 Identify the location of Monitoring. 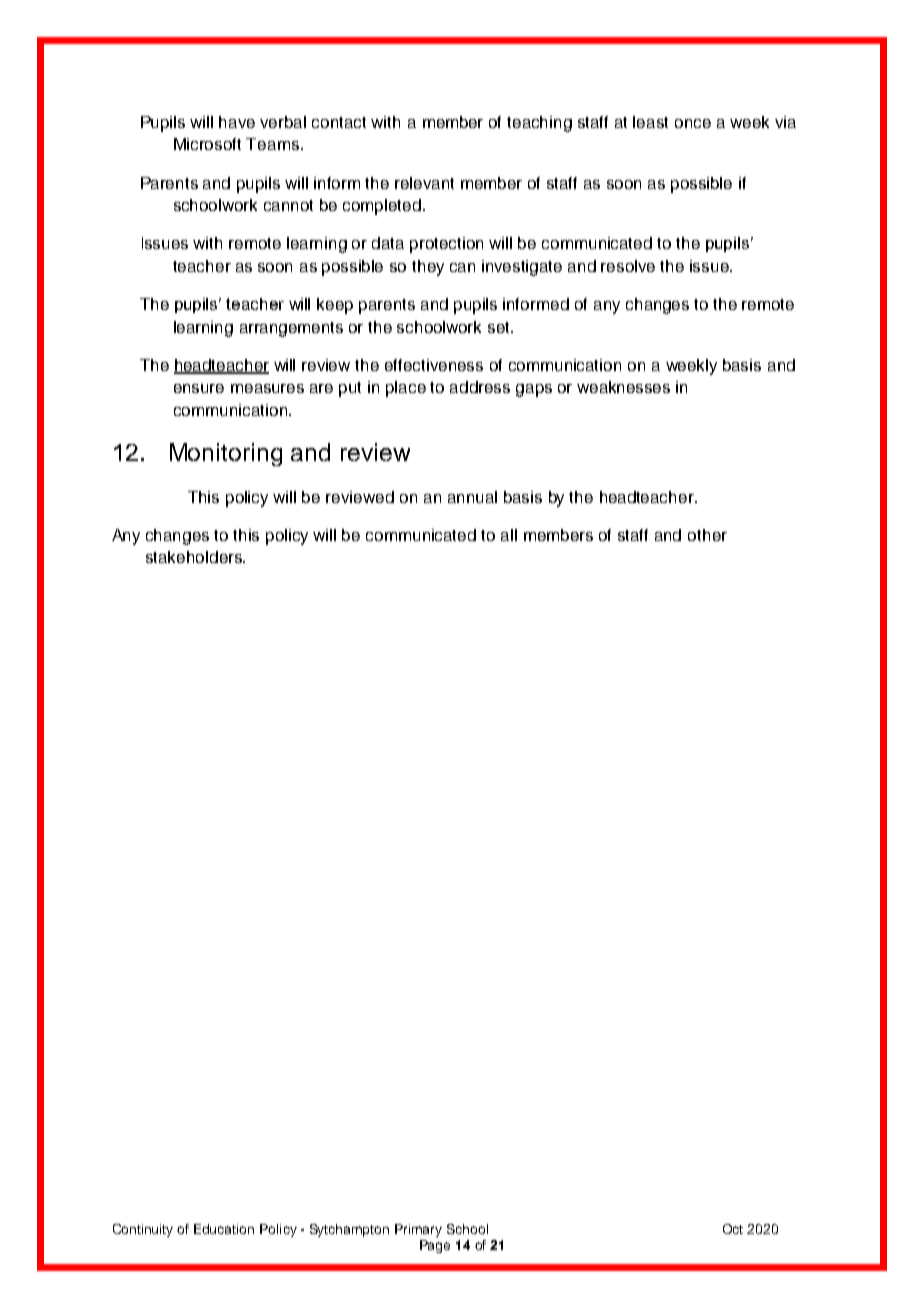
(226, 454).
